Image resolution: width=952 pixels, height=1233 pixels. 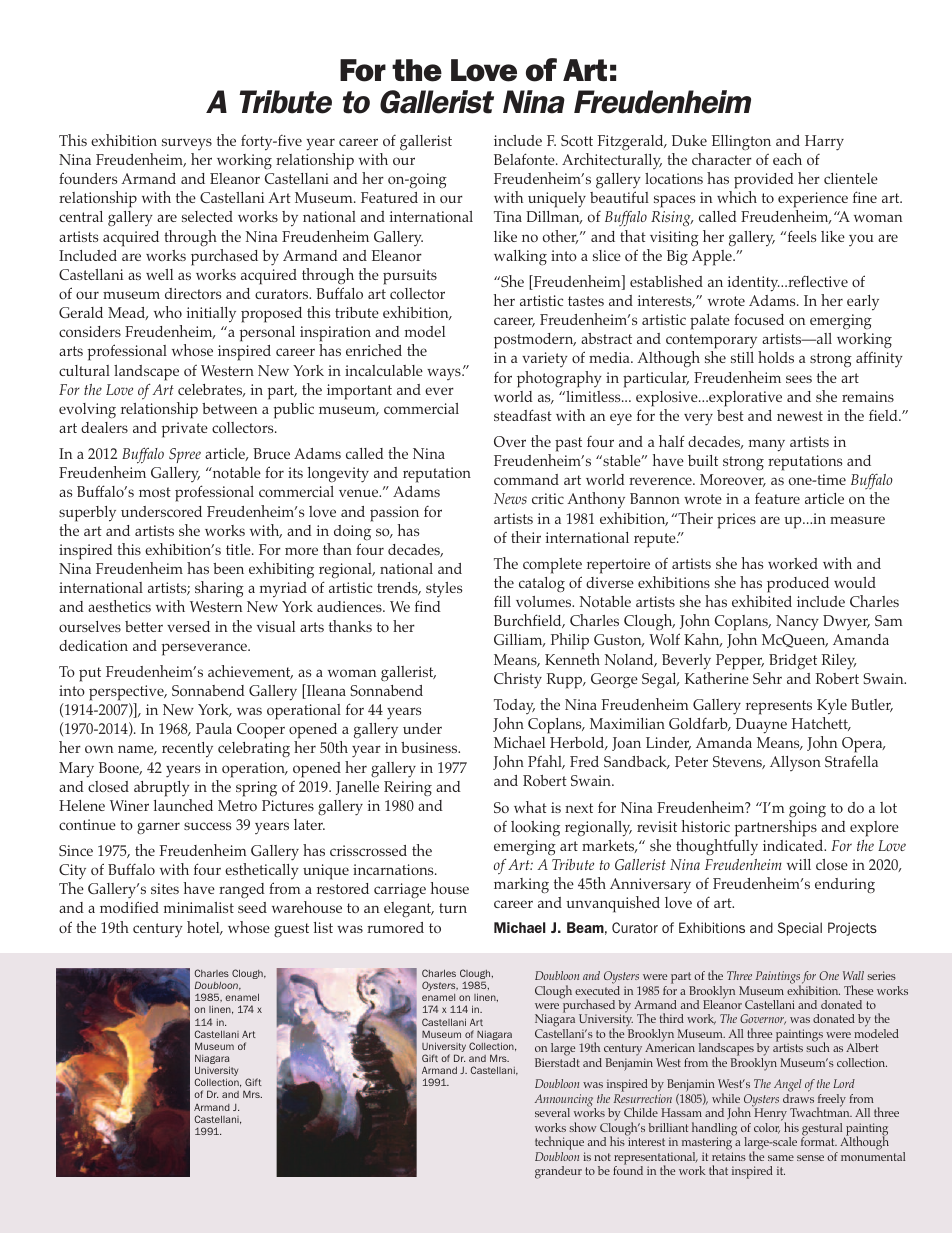 What do you see at coordinates (291, 930) in the image?
I see `guest` at bounding box center [291, 930].
